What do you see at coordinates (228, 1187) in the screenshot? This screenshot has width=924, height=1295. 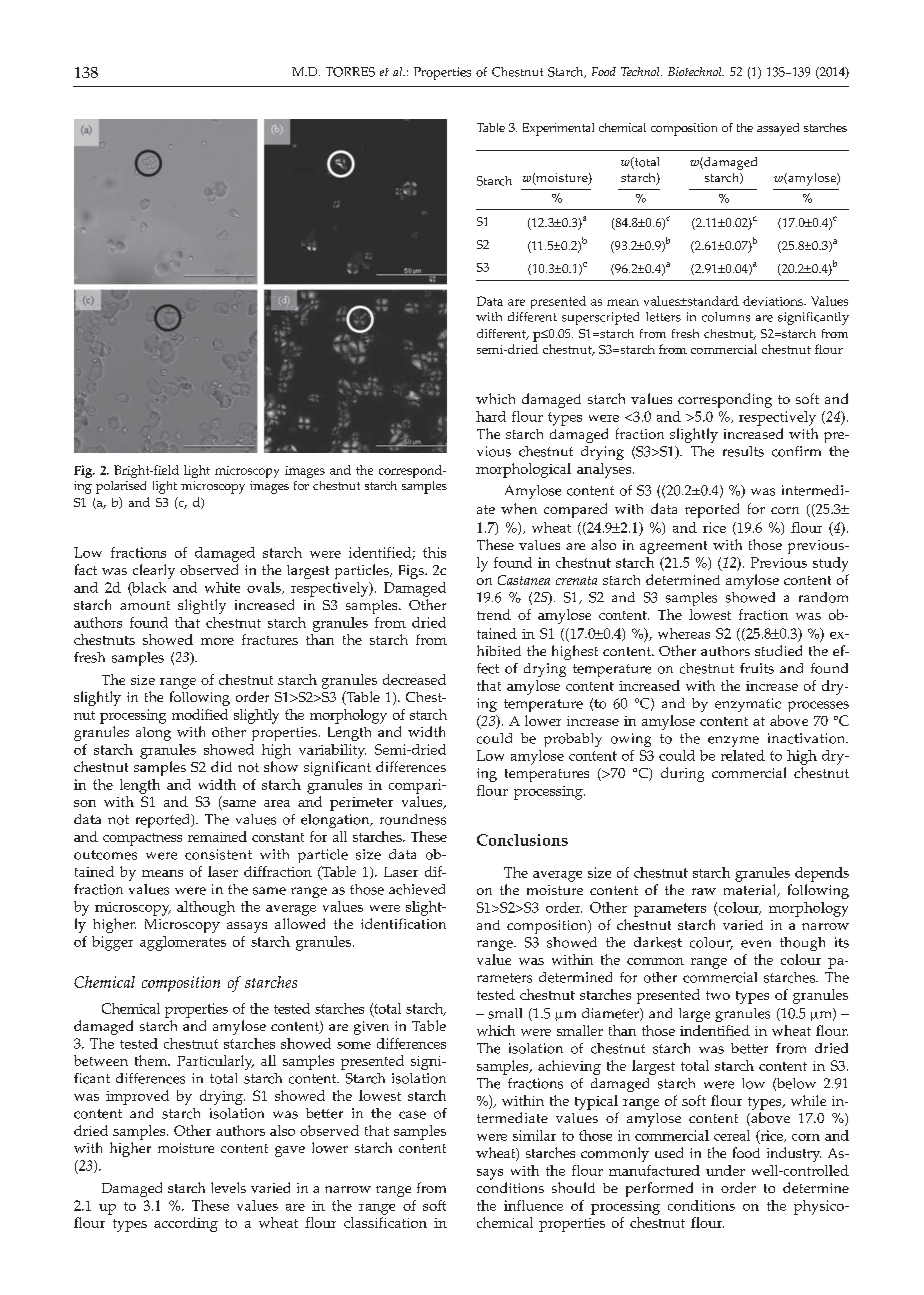 I see `levels` at bounding box center [228, 1187].
